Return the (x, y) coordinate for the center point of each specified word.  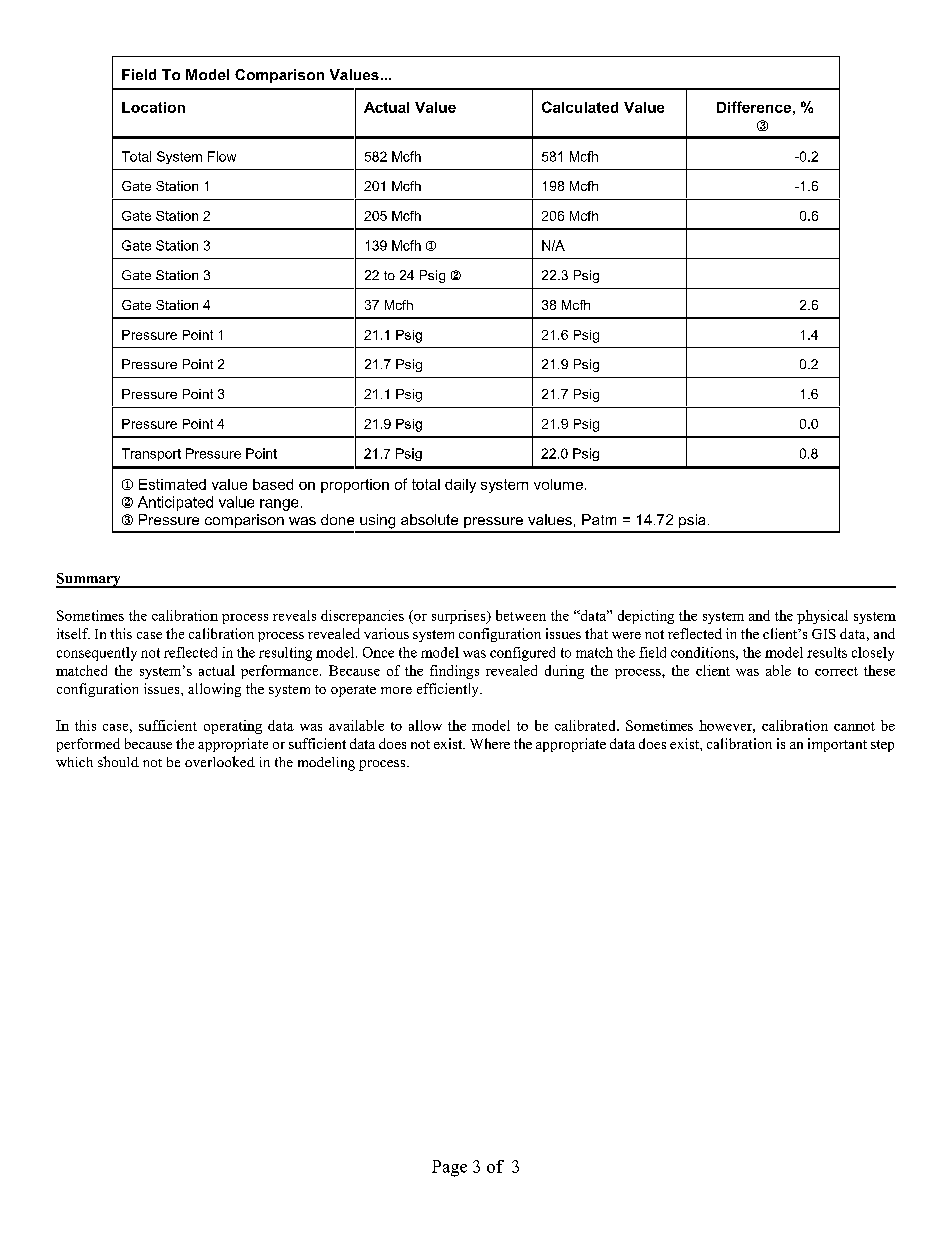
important (837, 745)
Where (490, 743)
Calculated (580, 107)
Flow (222, 156)
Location (153, 107)
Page (449, 1168)
